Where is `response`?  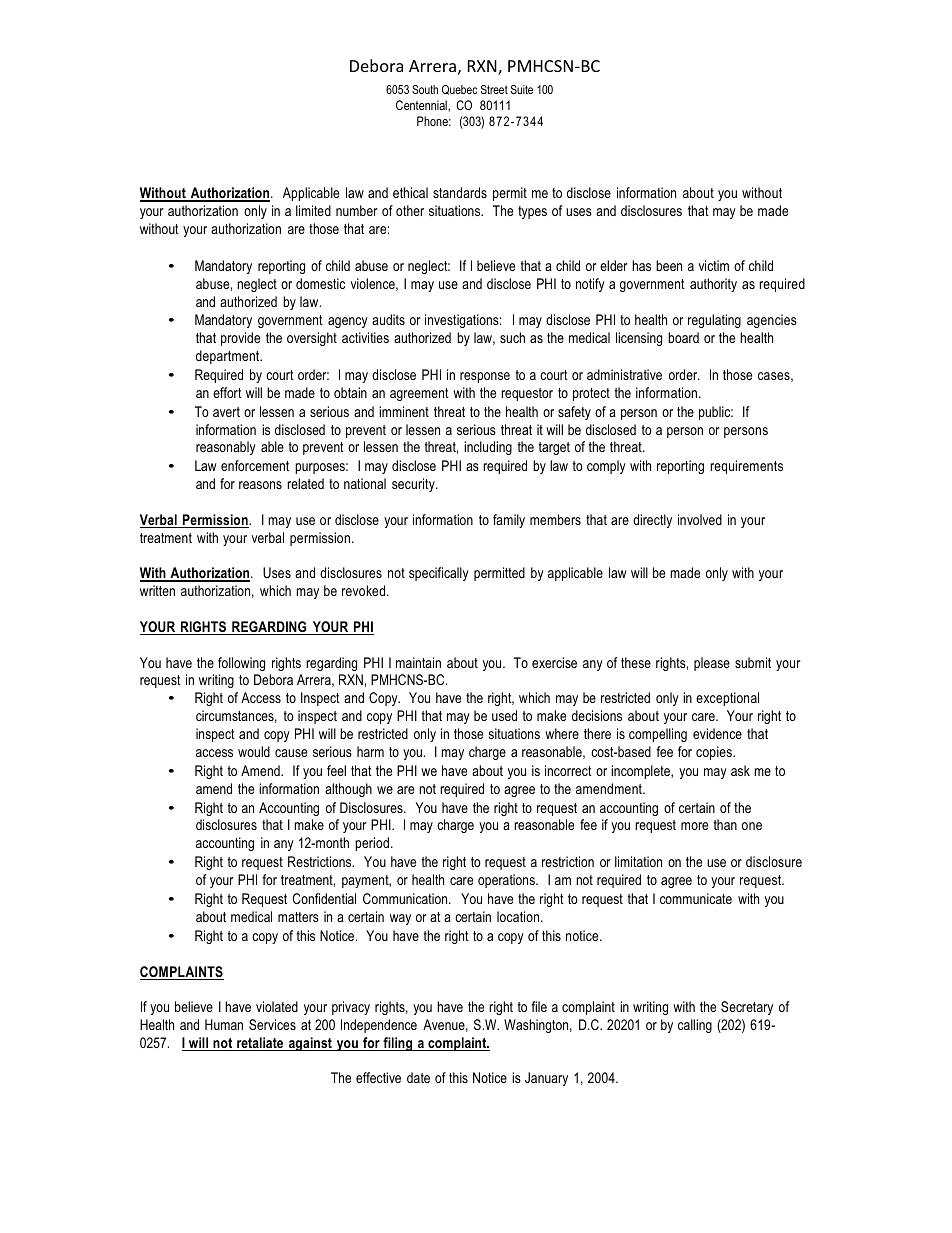
response is located at coordinates (485, 377).
